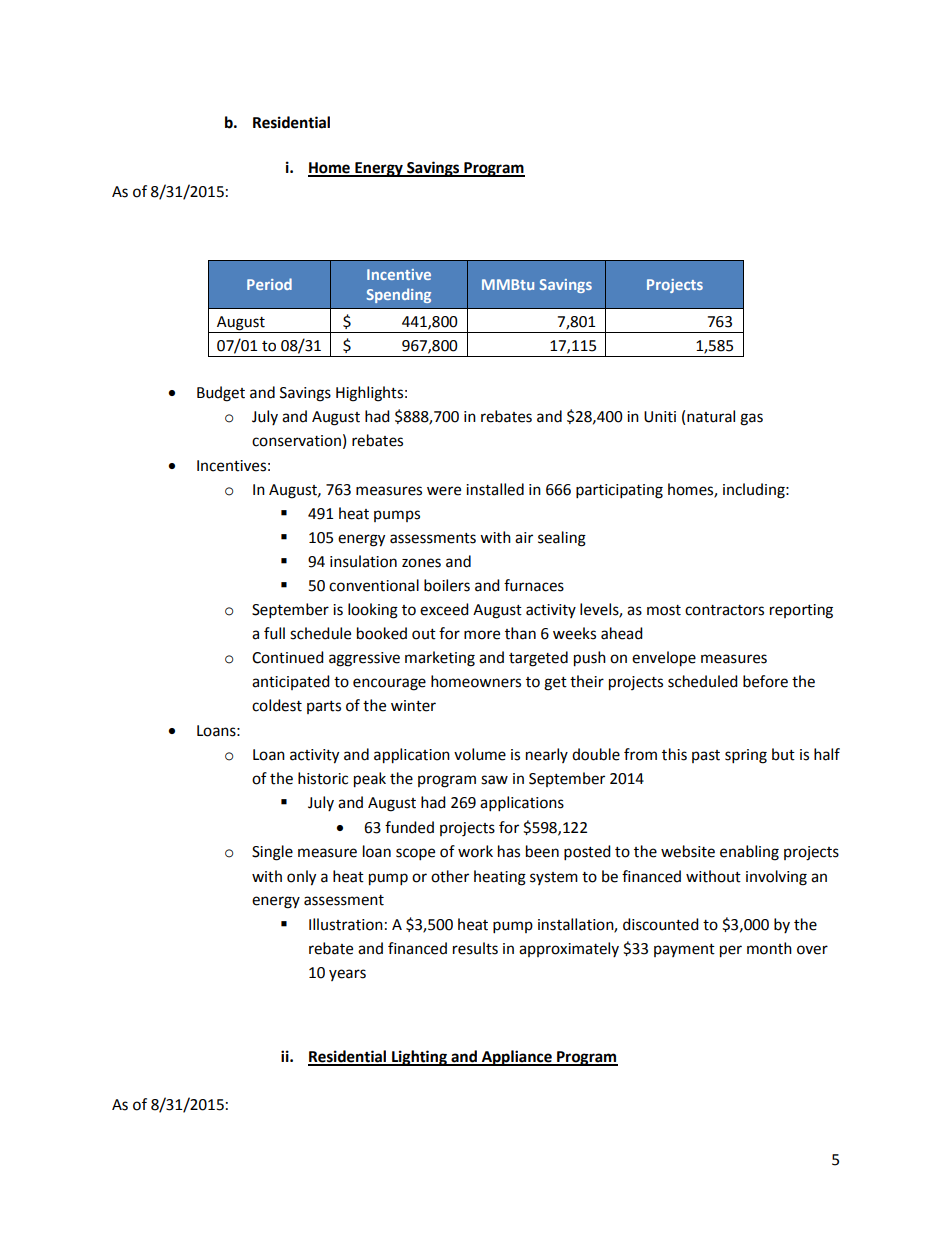 The image size is (952, 1233). Describe the element at coordinates (347, 975) in the document. I see `years` at that location.
